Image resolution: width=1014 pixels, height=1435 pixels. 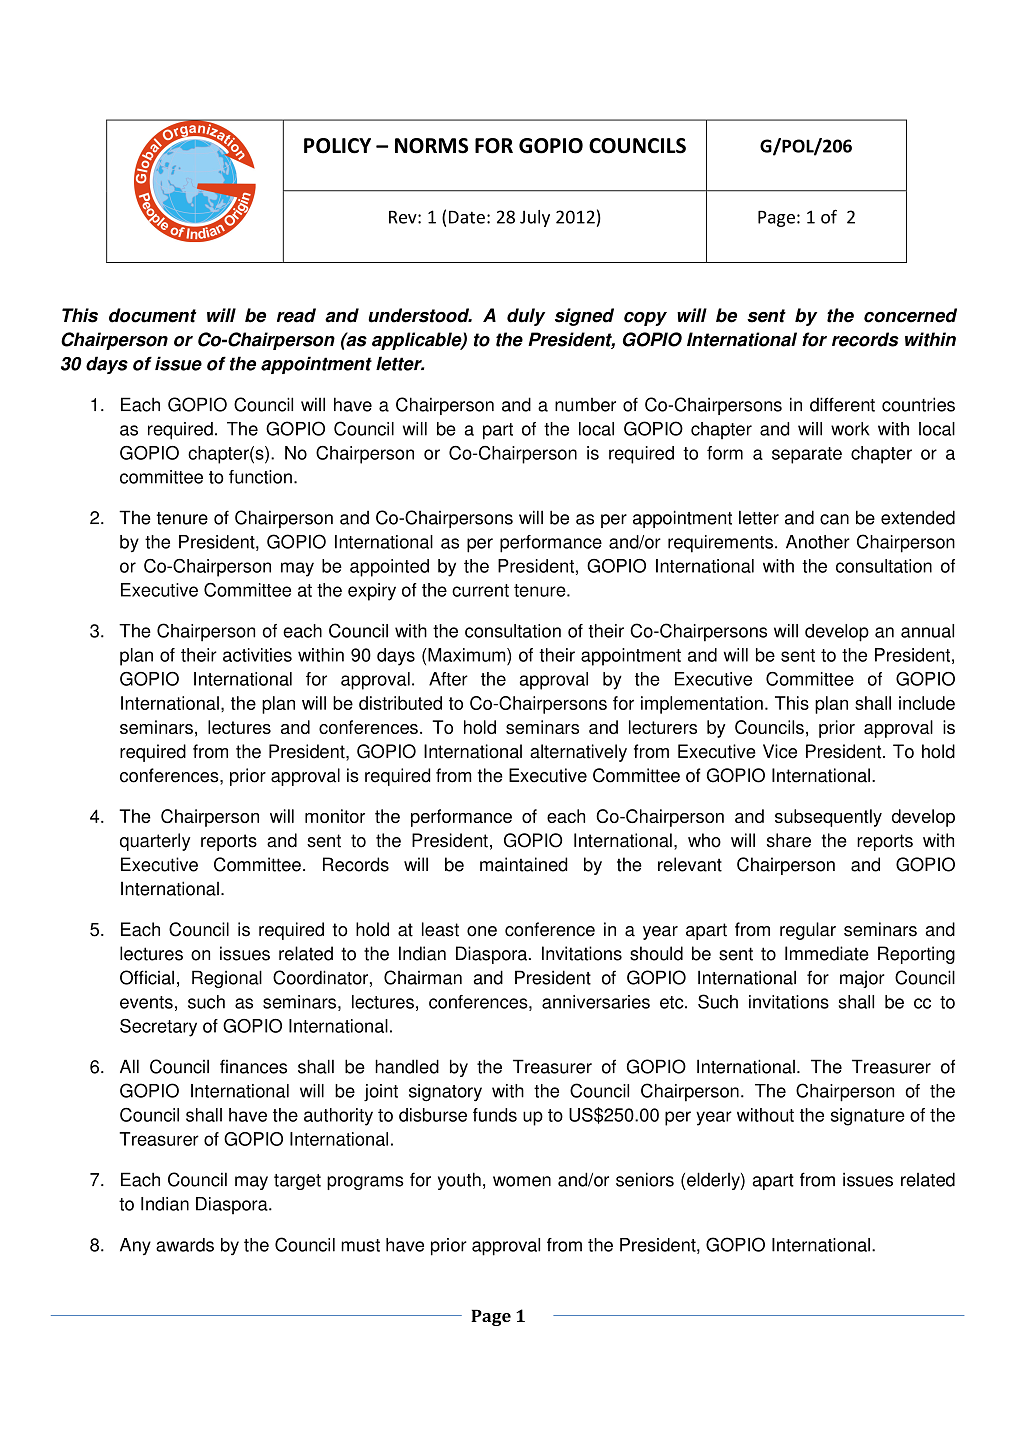 What do you see at coordinates (868, 1117) in the screenshot?
I see `signature` at bounding box center [868, 1117].
